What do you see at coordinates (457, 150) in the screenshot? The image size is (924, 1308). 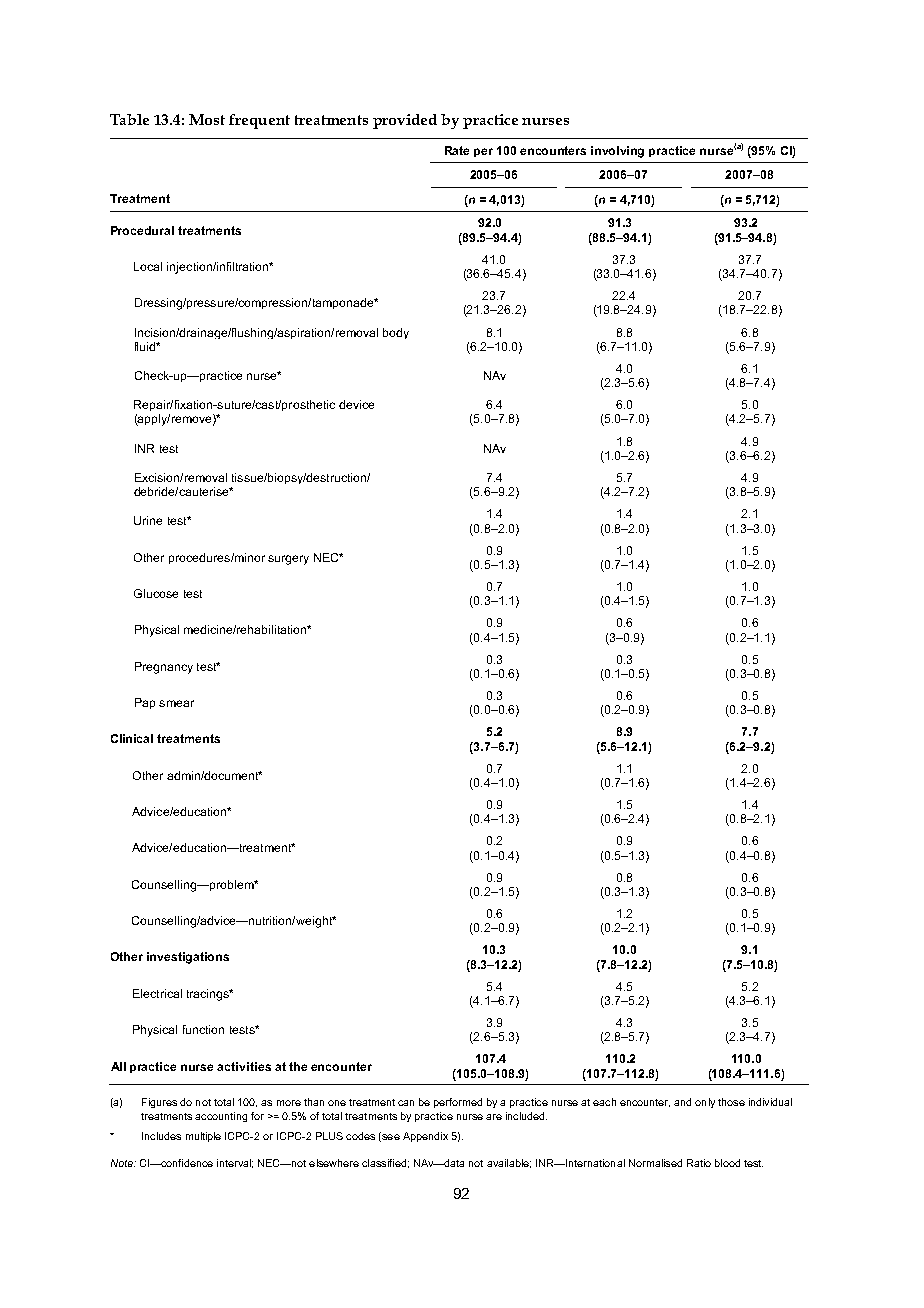 I see `Rate` at bounding box center [457, 150].
